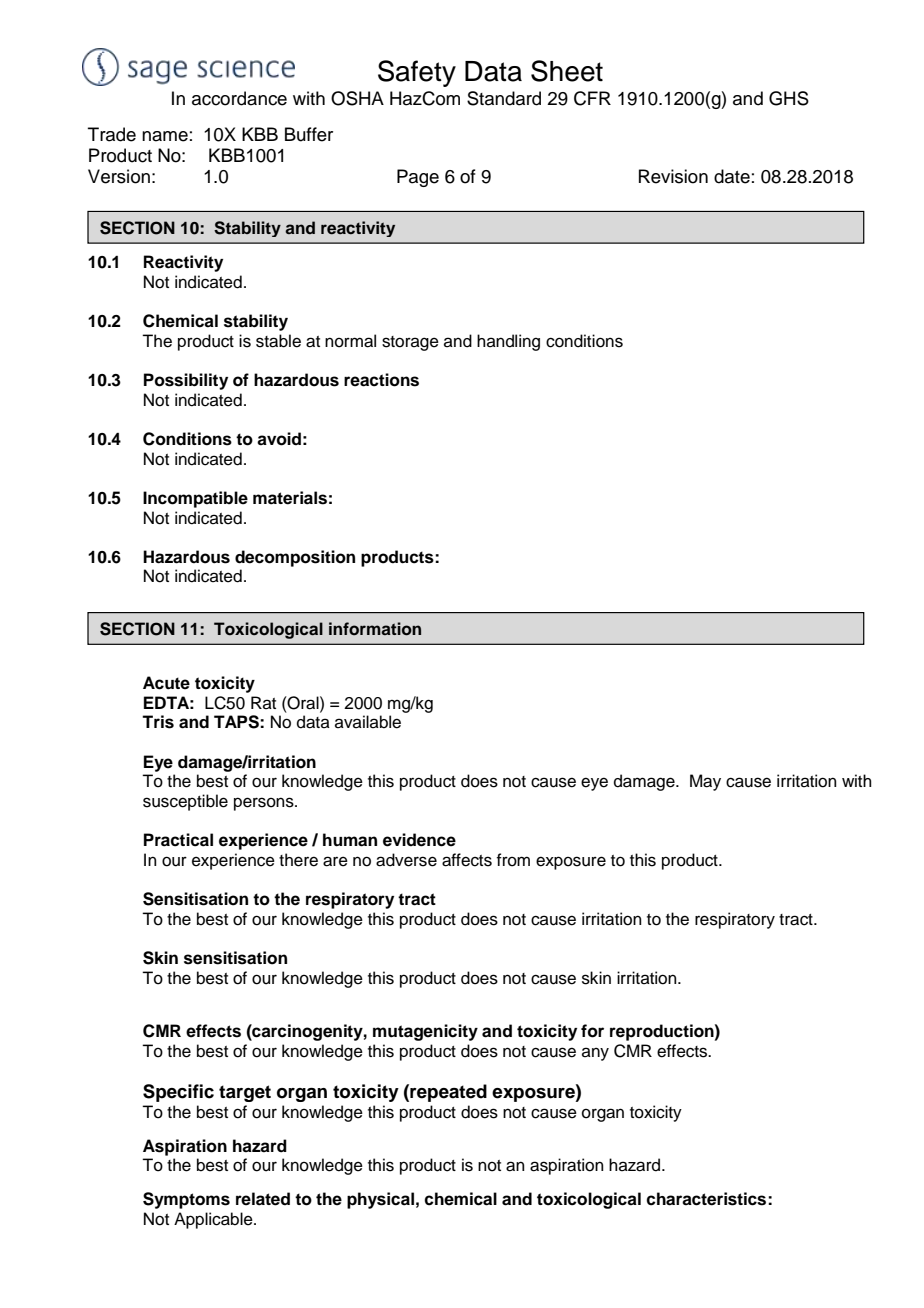  Describe the element at coordinates (417, 73) in the screenshot. I see `Safety` at that location.
